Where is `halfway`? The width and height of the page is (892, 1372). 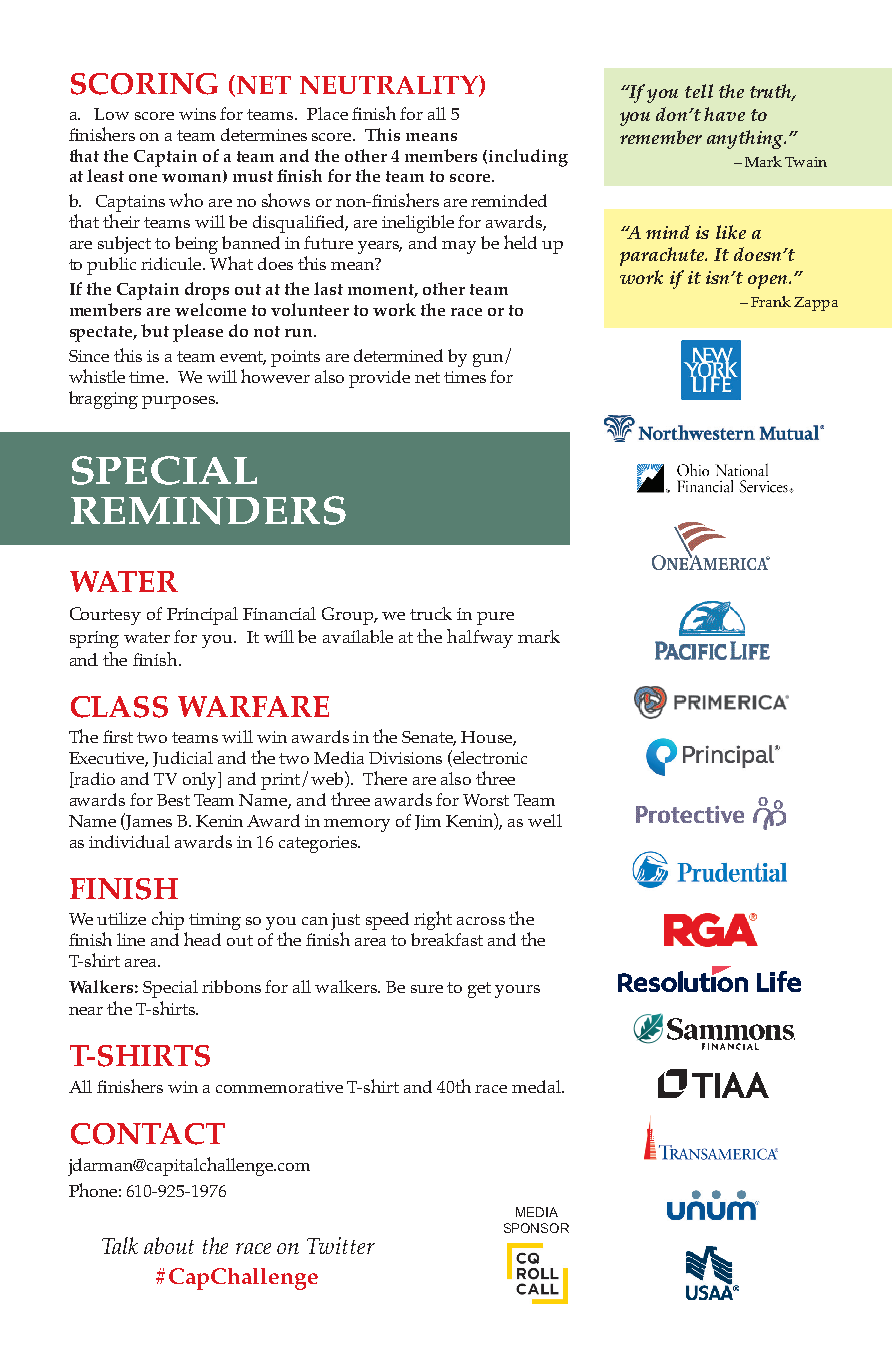
halfway is located at coordinates (480, 638).
